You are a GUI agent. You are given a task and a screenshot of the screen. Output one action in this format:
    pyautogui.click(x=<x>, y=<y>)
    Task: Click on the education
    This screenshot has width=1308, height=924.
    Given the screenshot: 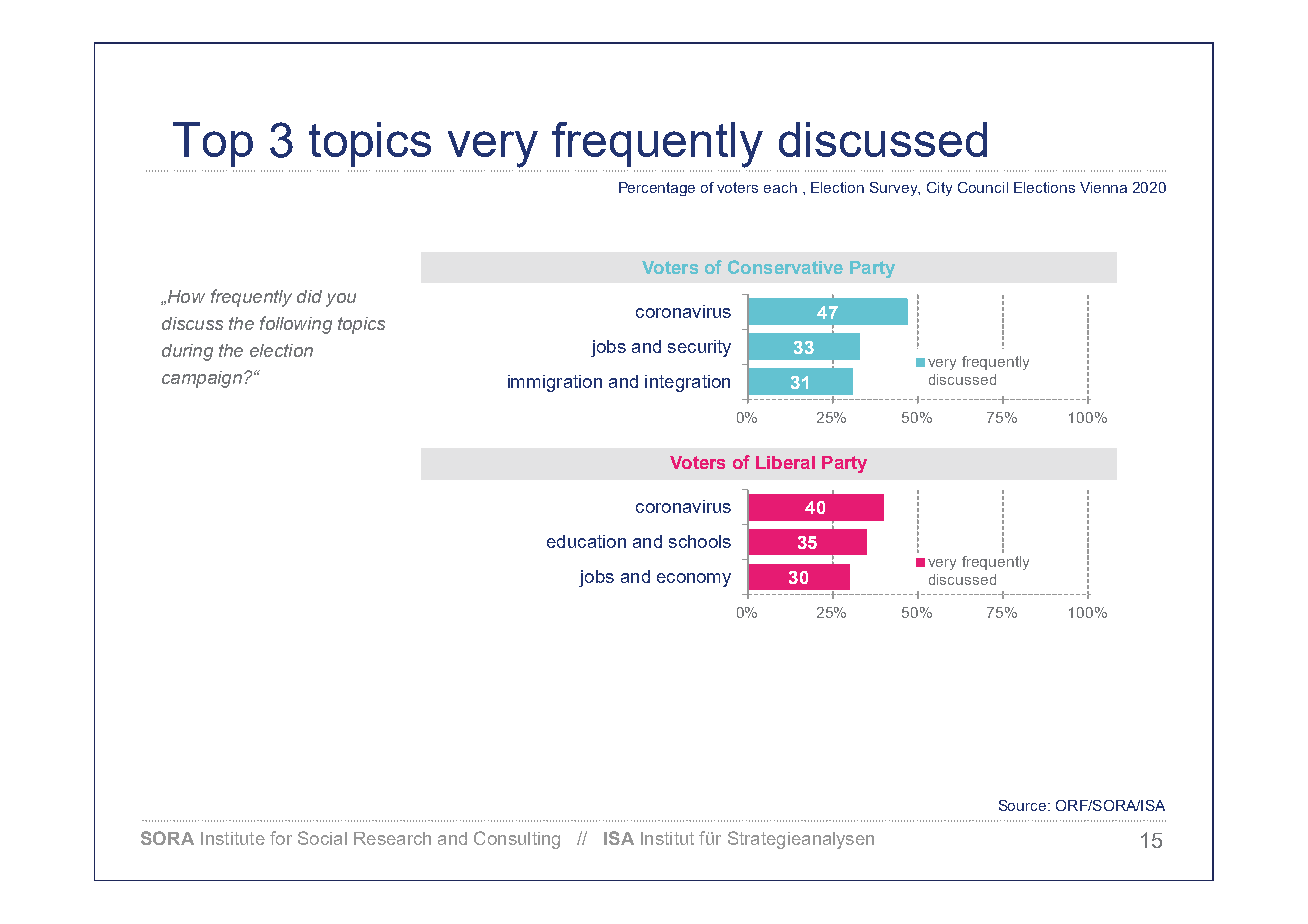 What is the action you would take?
    pyautogui.click(x=586, y=541)
